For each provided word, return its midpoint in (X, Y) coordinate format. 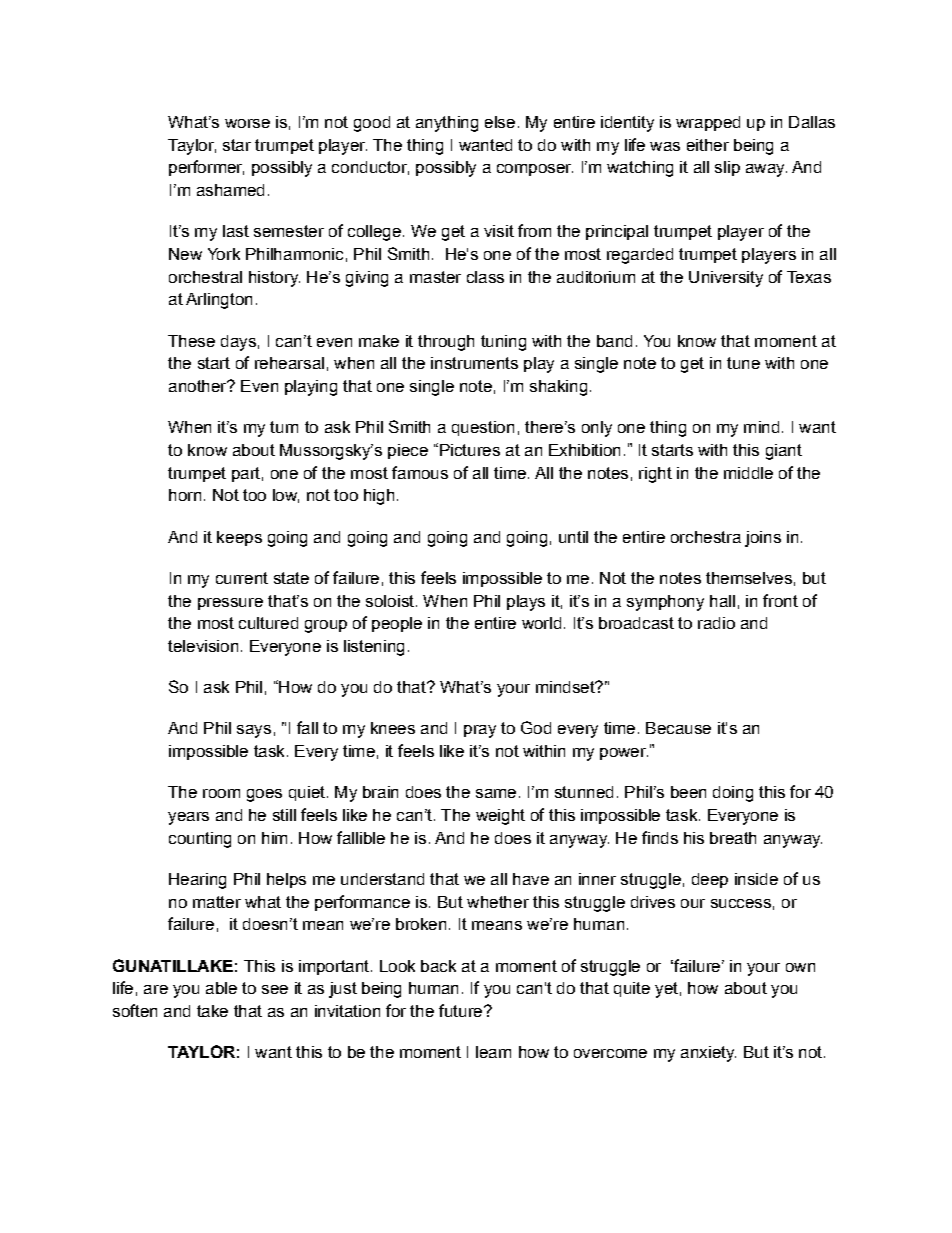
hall (722, 601)
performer (206, 168)
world (541, 623)
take (212, 1011)
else (500, 122)
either (708, 145)
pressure (230, 604)
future (460, 1010)
